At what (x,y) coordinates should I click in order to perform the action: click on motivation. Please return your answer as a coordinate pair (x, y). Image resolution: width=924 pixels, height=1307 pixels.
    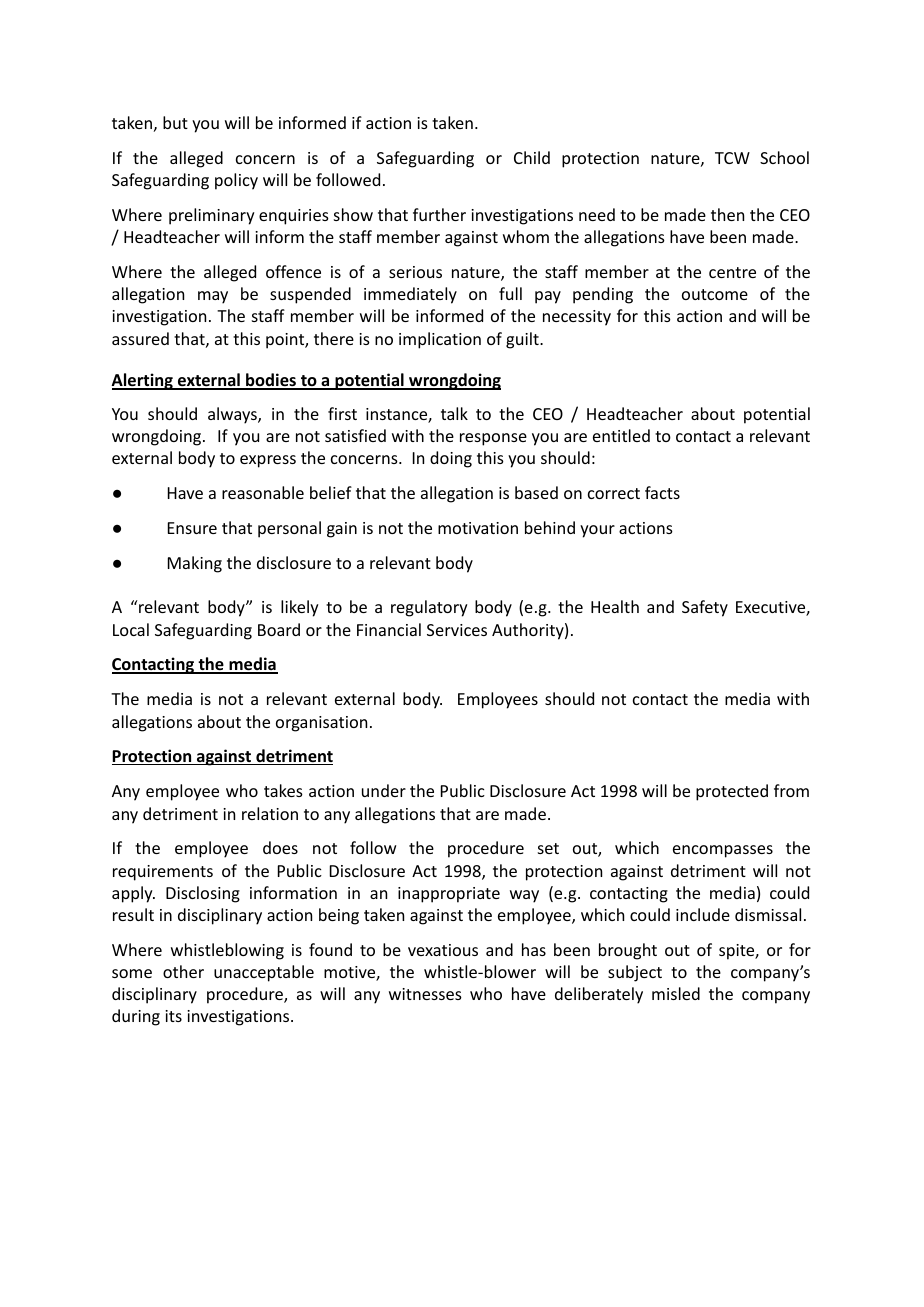
    Looking at the image, I should click on (478, 528).
